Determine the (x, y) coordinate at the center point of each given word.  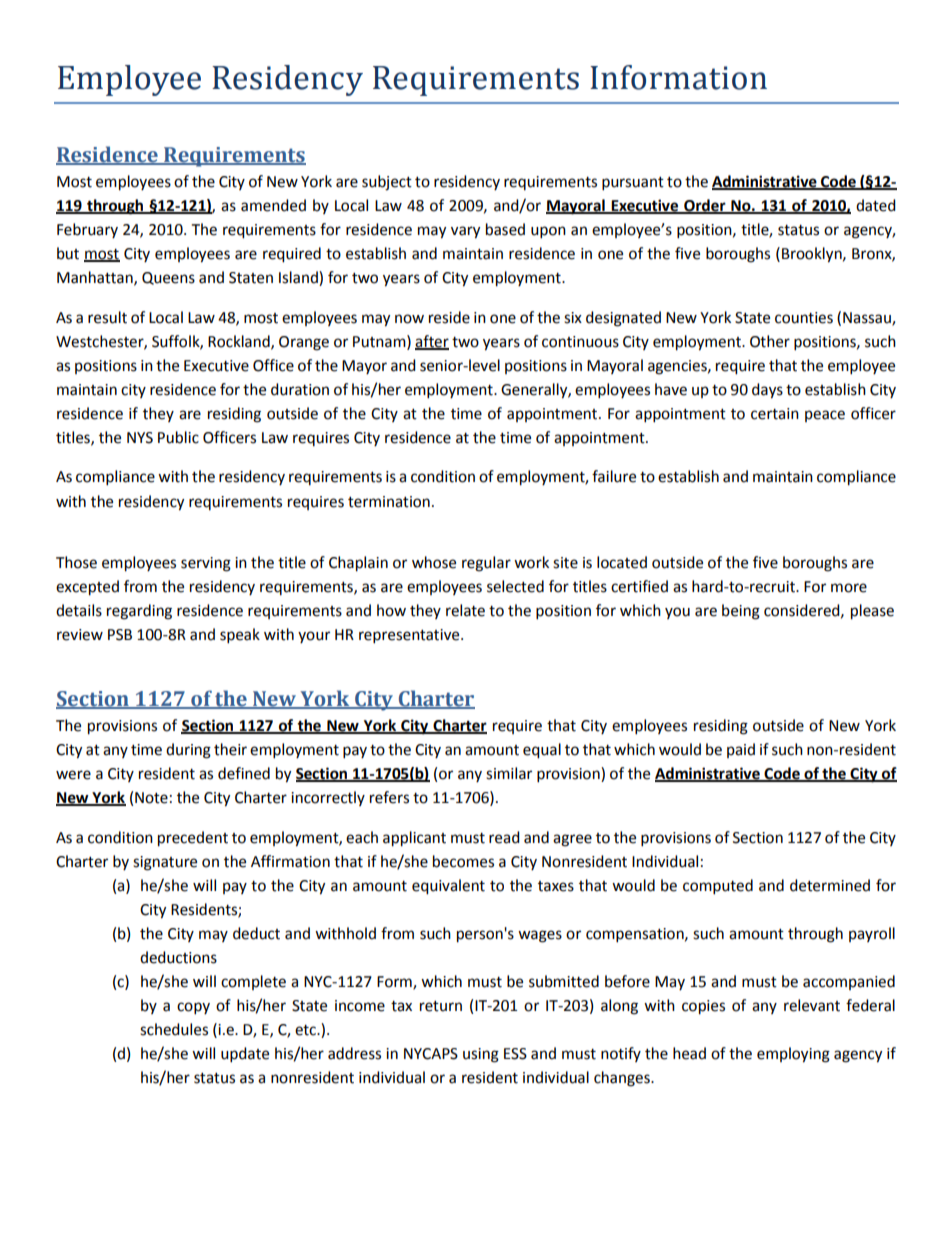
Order (705, 206)
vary (465, 232)
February (87, 230)
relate (465, 610)
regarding (139, 612)
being (741, 612)
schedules (174, 1029)
